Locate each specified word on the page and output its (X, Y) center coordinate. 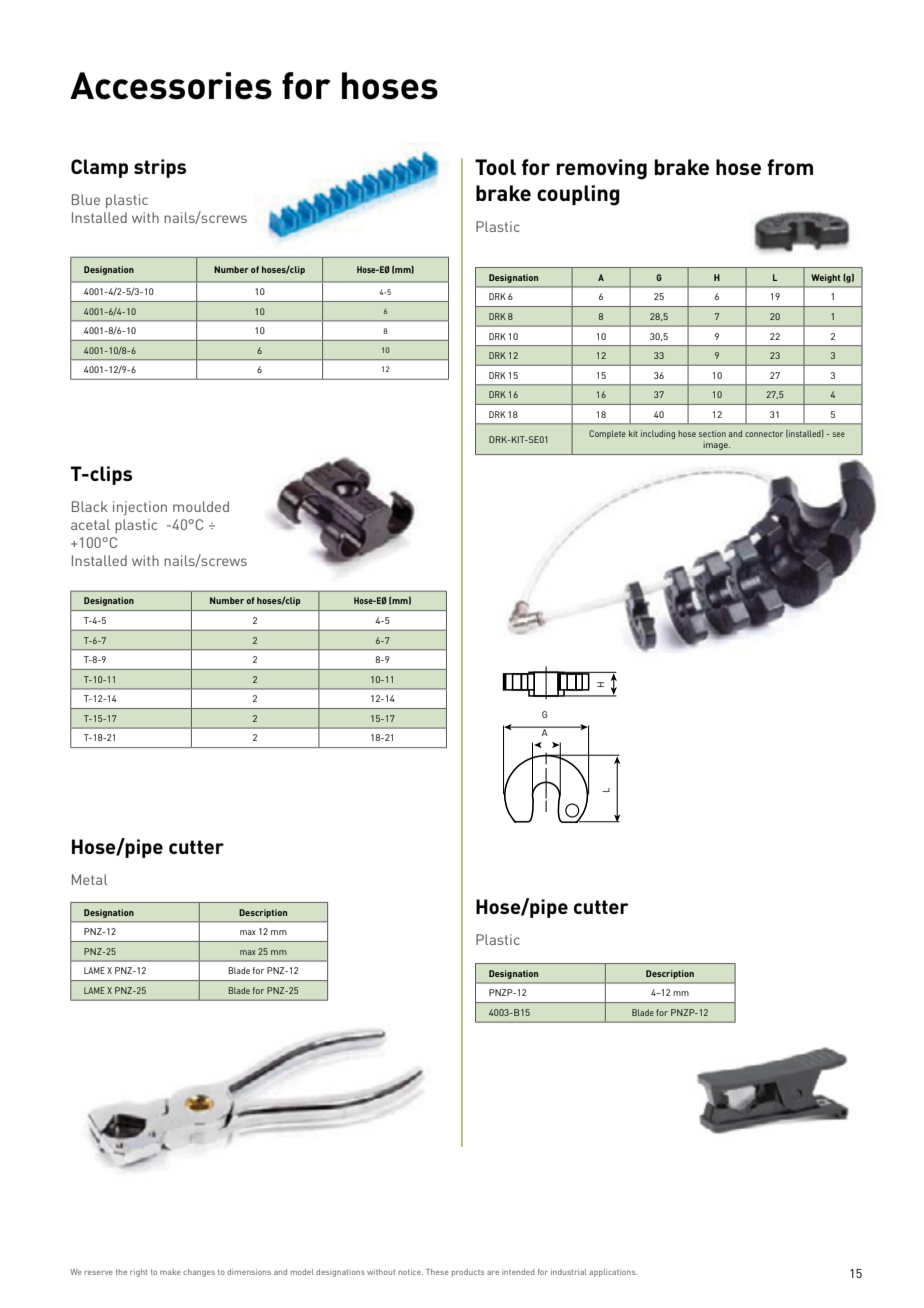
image (716, 445)
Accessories (171, 86)
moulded (201, 506)
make (170, 1272)
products (467, 1273)
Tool (495, 167)
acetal (90, 524)
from (790, 167)
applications (613, 1273)
